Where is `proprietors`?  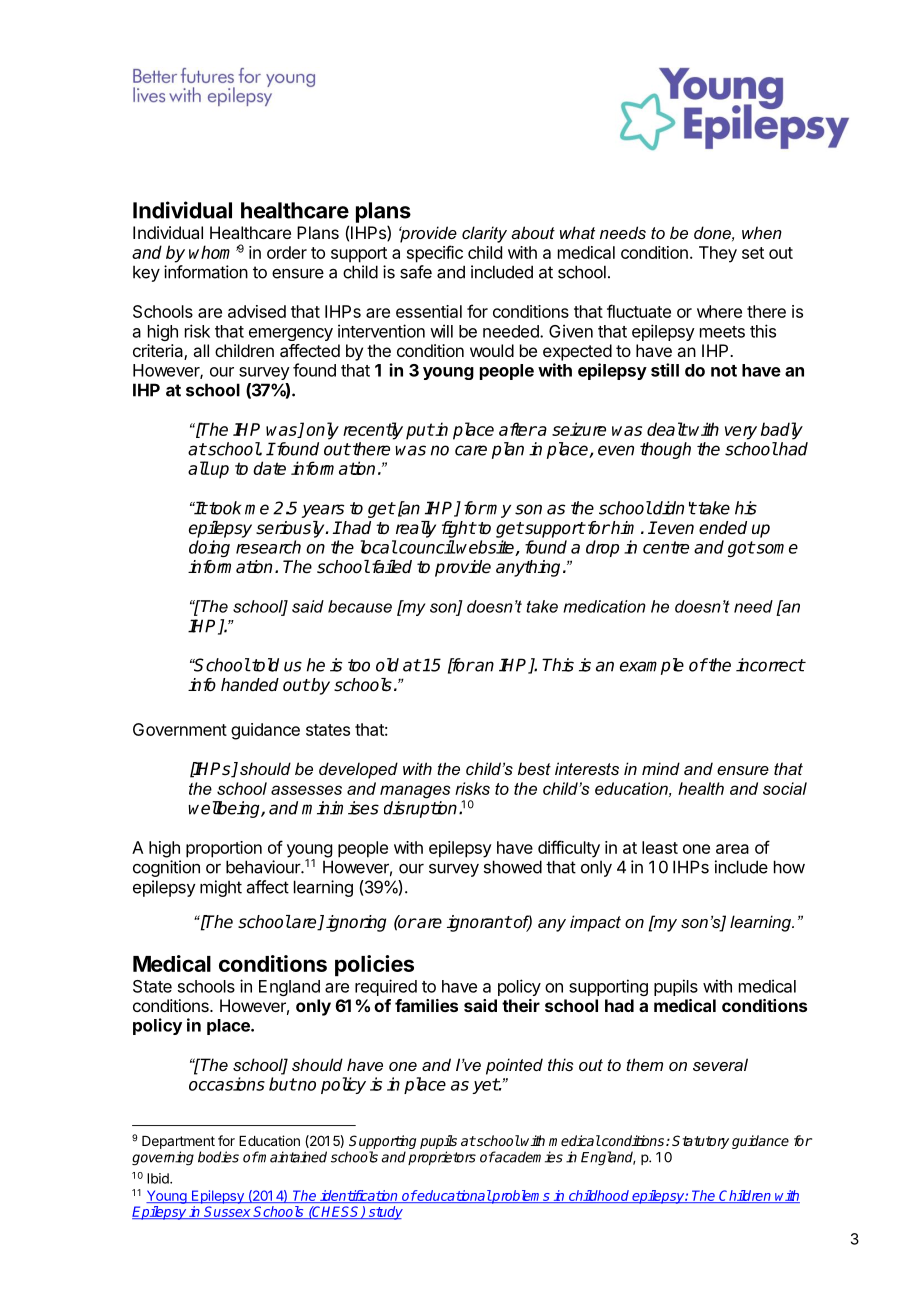 proprietors is located at coordinates (442, 1158).
